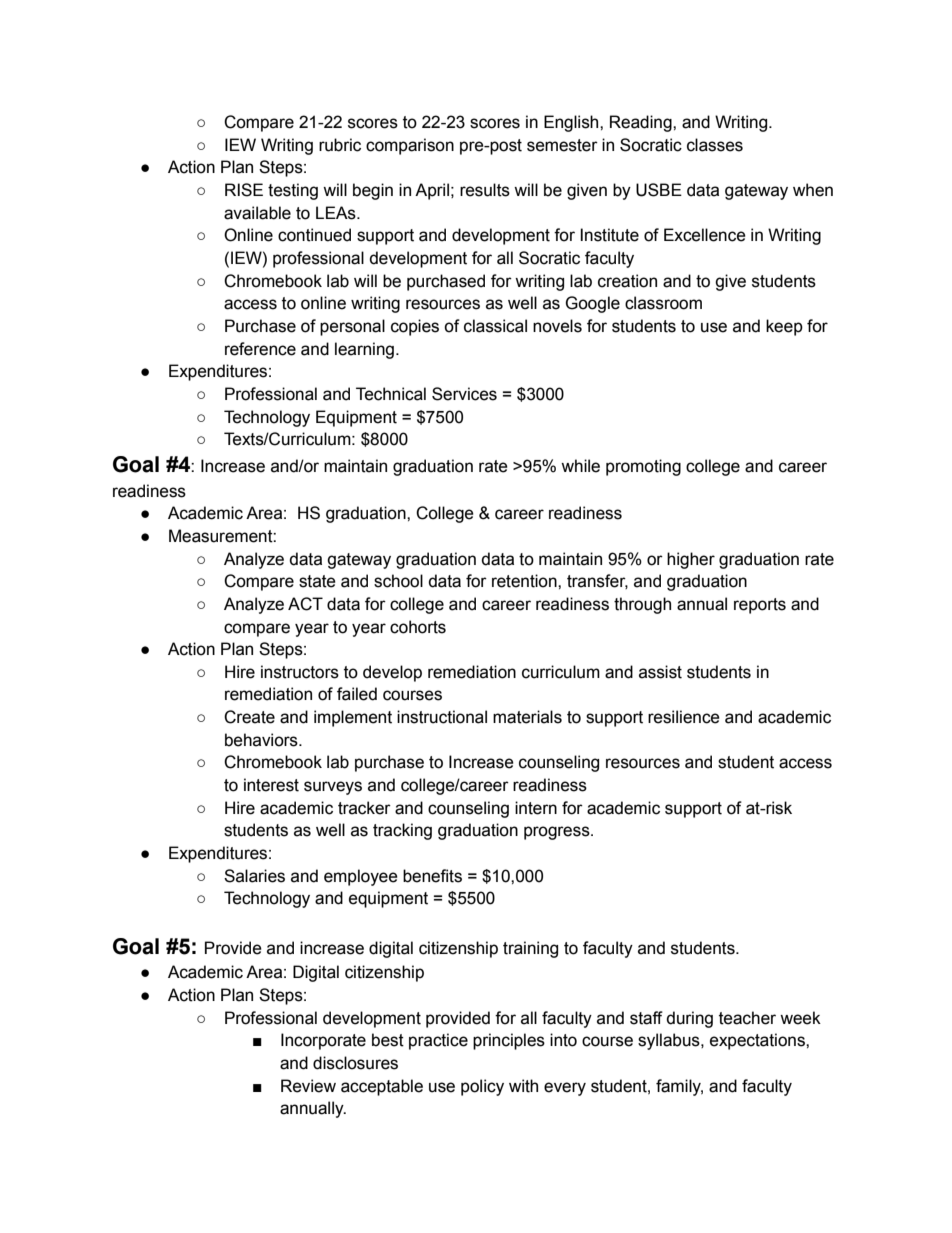  Describe the element at coordinates (525, 581) in the screenshot. I see `retention` at that location.
